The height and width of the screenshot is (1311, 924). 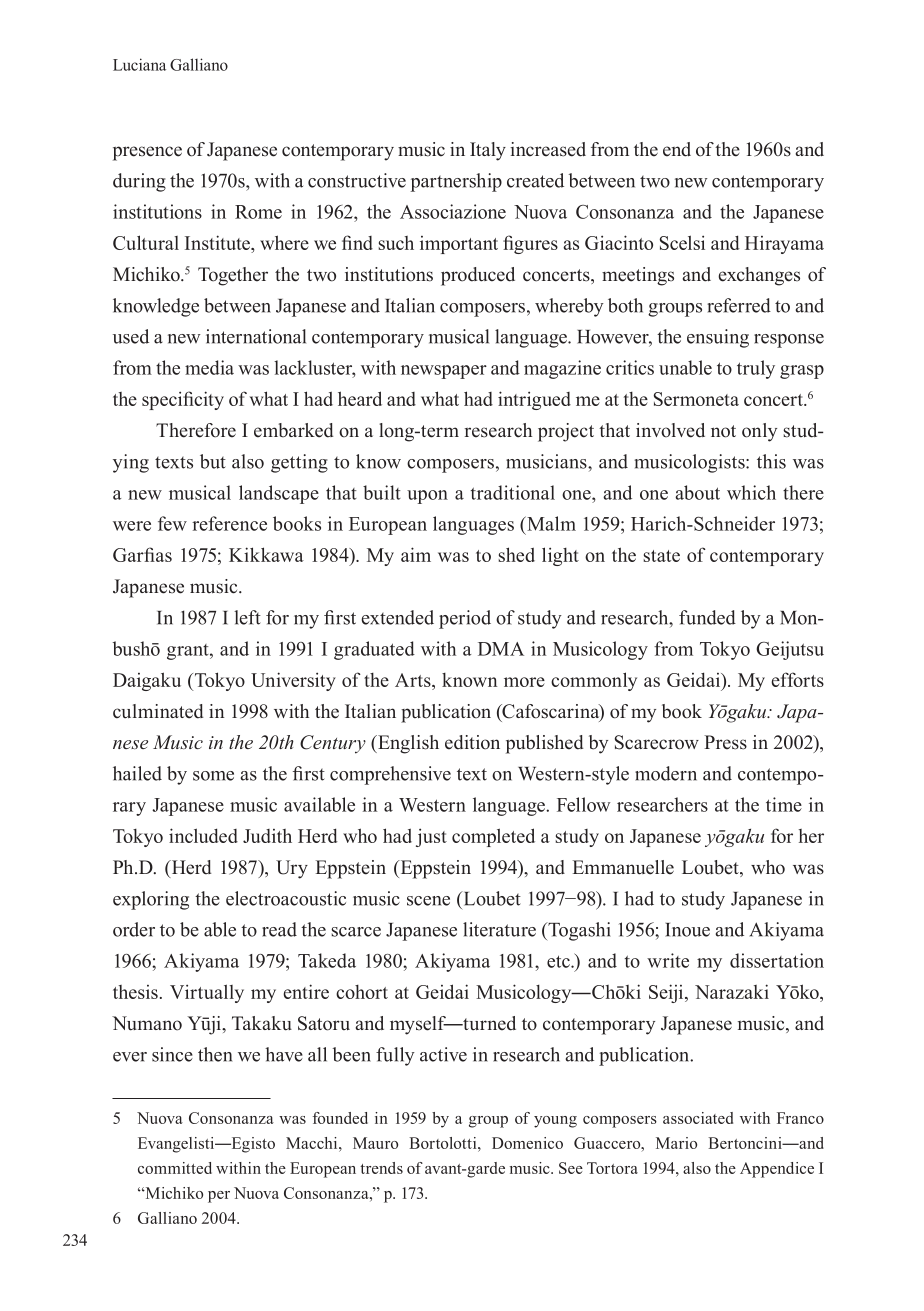 What do you see at coordinates (175, 1168) in the screenshot?
I see `committed` at bounding box center [175, 1168].
